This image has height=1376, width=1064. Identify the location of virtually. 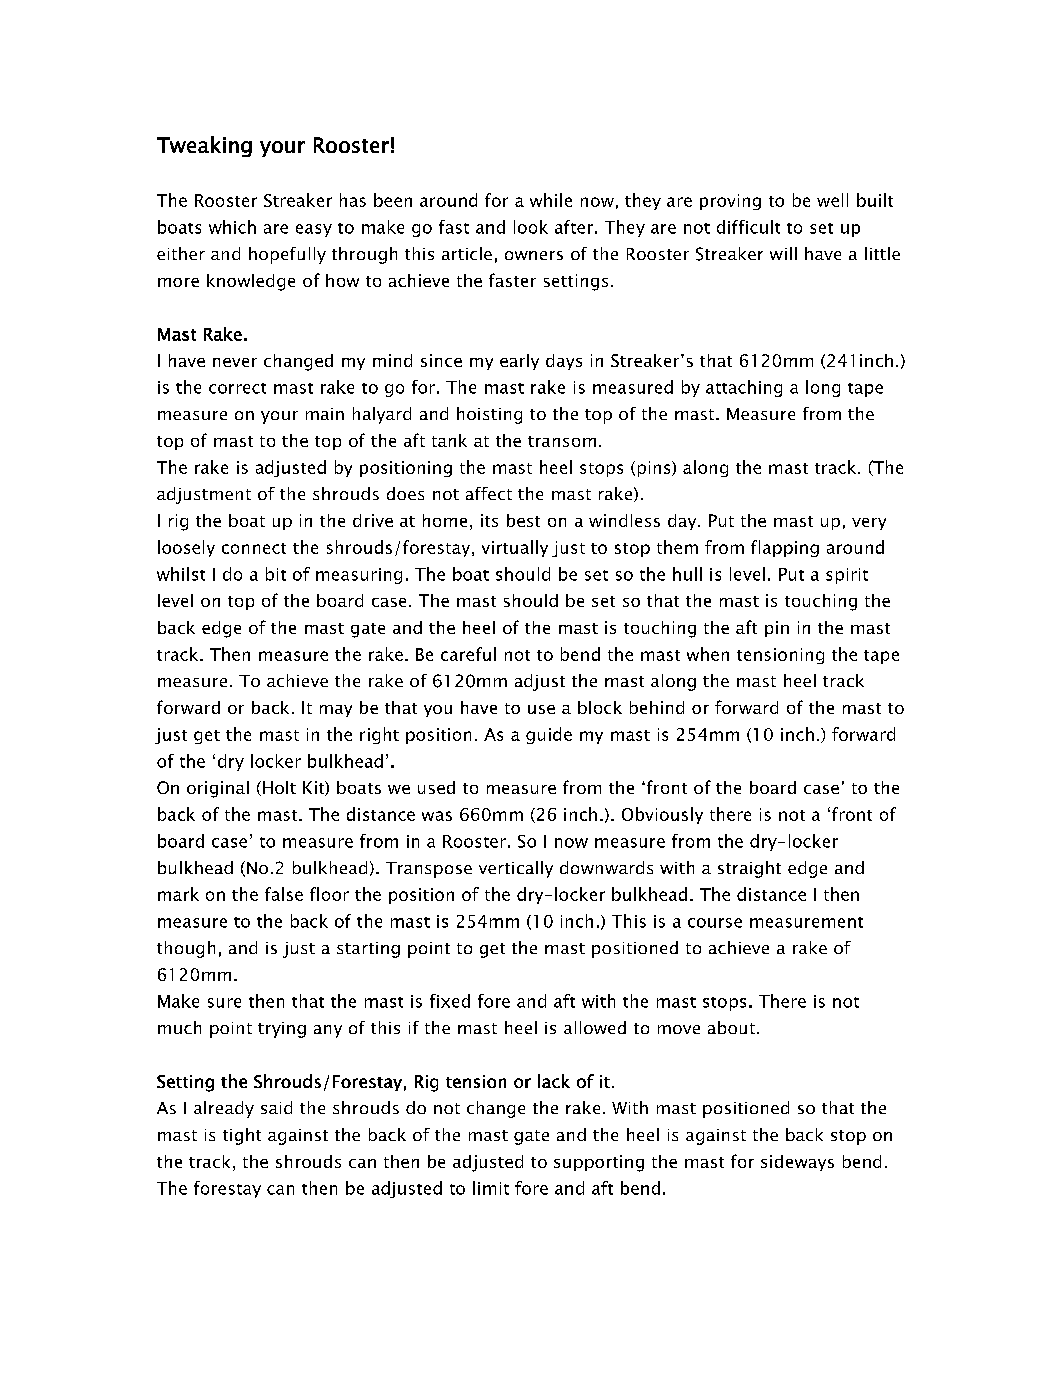
(515, 548).
